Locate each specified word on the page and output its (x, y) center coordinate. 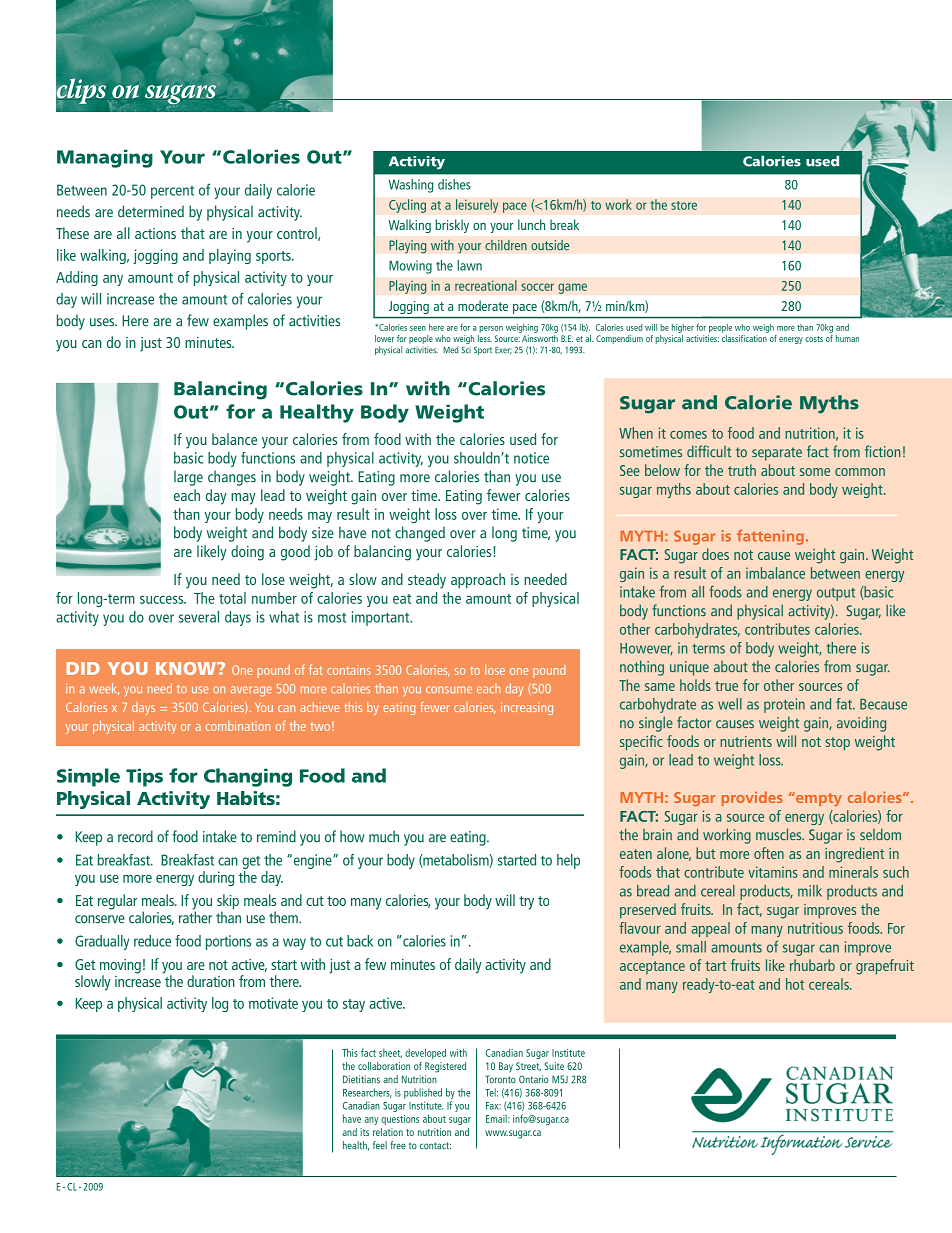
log (220, 1004)
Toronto (500, 1079)
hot (795, 984)
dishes (454, 184)
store (684, 205)
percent (172, 192)
